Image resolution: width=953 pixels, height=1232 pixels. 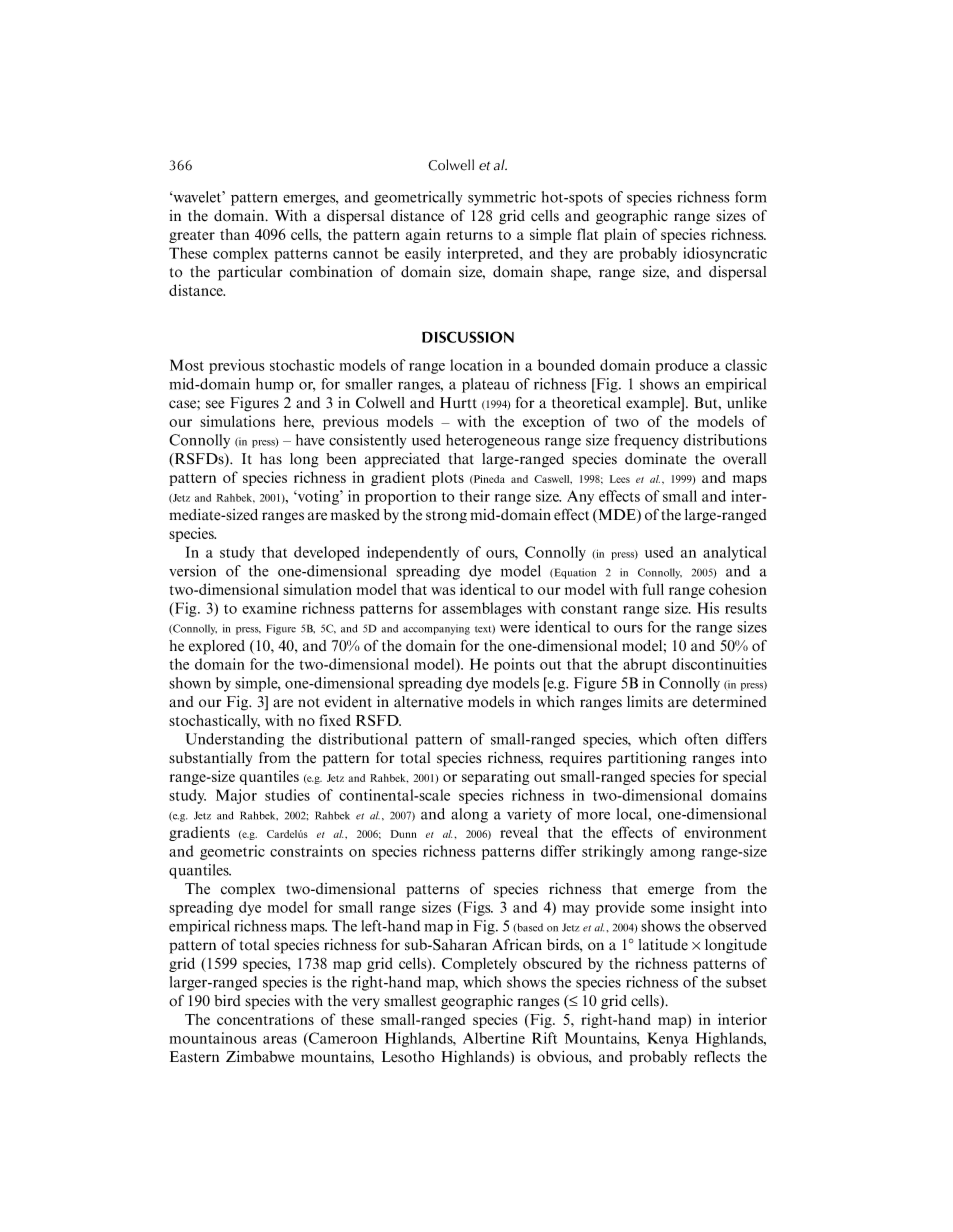 What do you see at coordinates (306, 851) in the image?
I see `constraints` at bounding box center [306, 851].
